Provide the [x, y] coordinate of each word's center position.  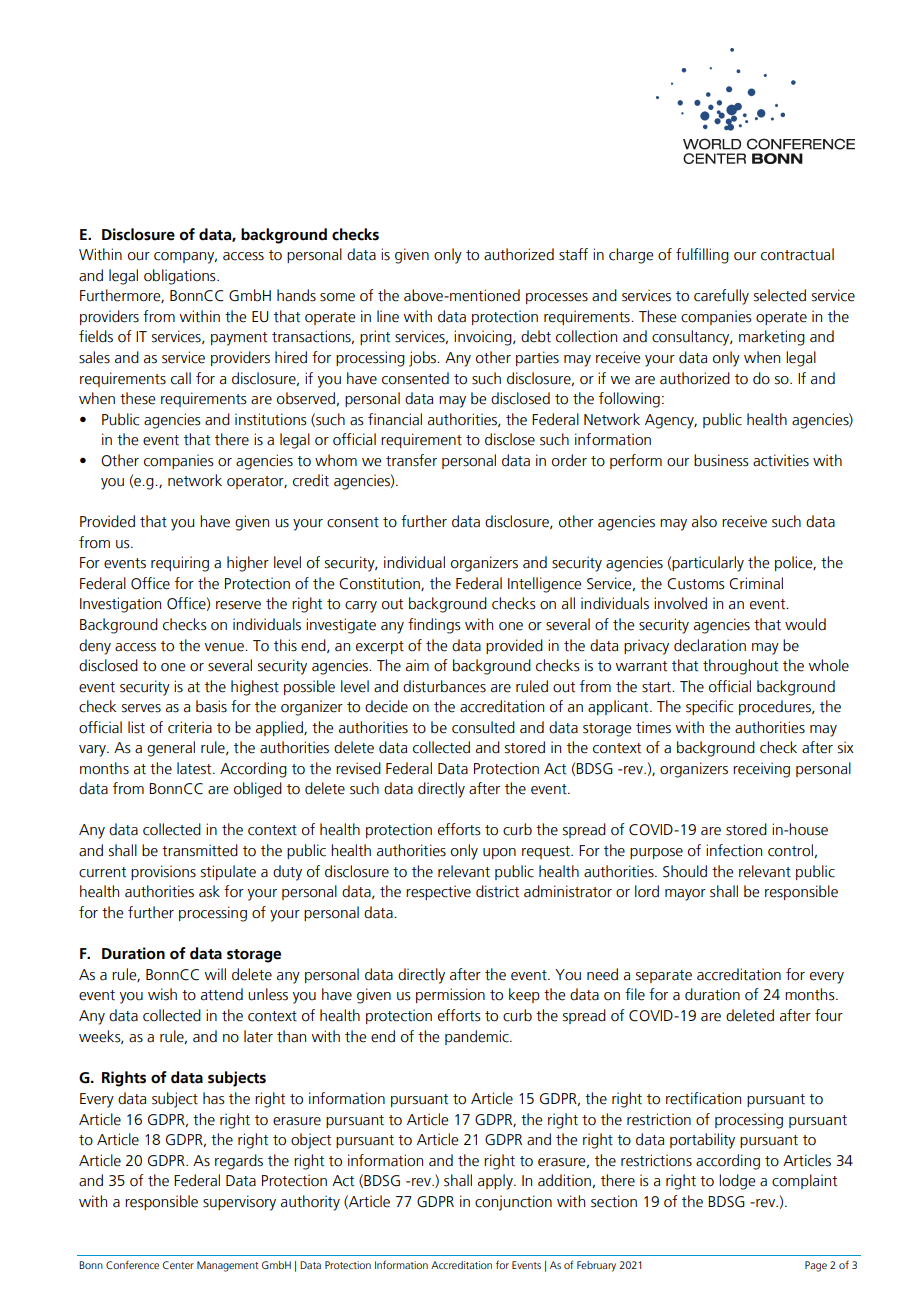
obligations [181, 277]
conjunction [513, 1203]
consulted [483, 727]
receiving [761, 770]
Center [178, 1265]
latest [195, 768]
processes [557, 298]
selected [780, 295]
